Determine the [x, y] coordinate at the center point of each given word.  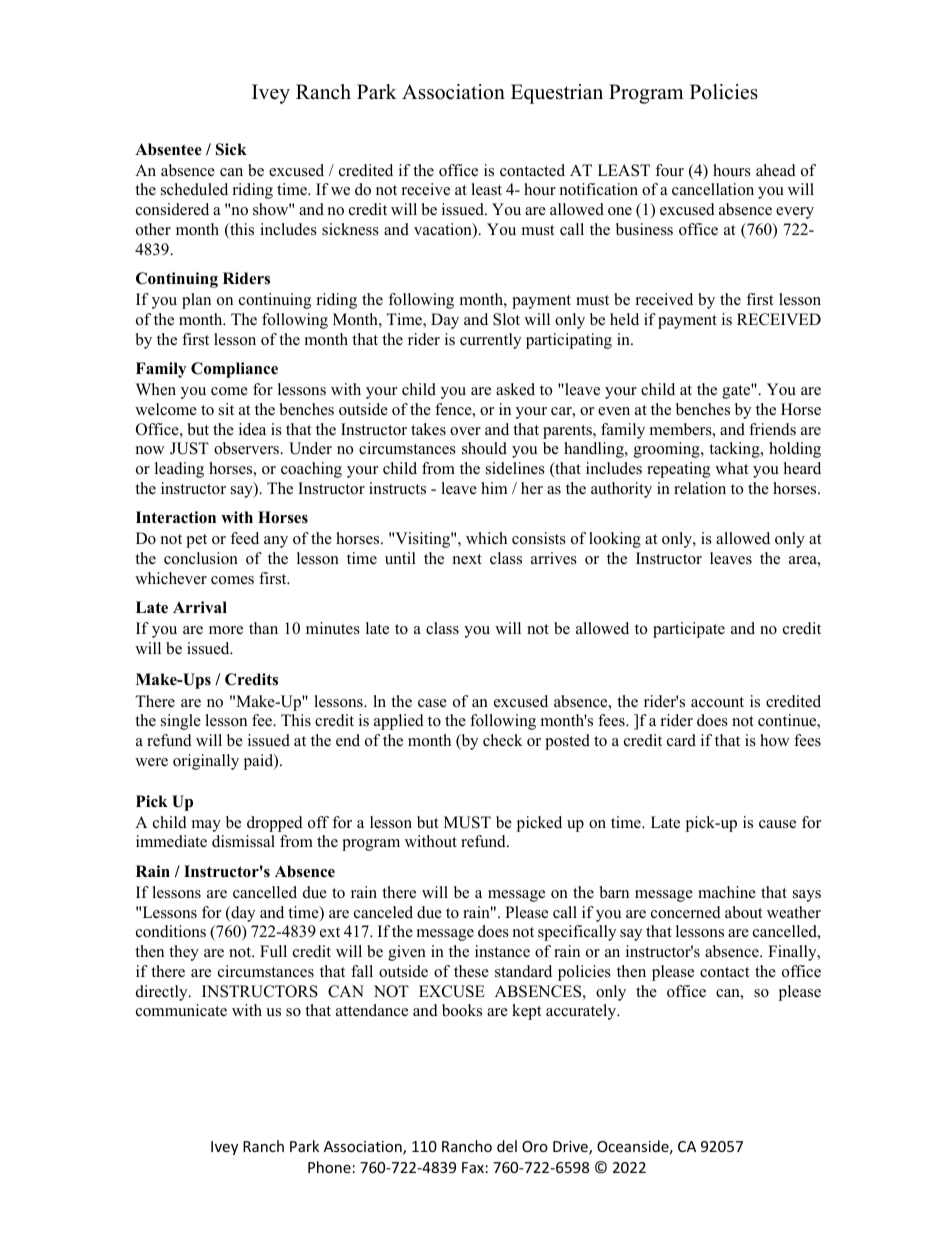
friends [772, 429]
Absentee [168, 149]
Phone [329, 1167]
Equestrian [557, 94]
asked [515, 389]
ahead [776, 170]
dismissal [243, 841]
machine [727, 892]
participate [689, 630]
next [467, 559]
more [226, 630]
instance [502, 951]
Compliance [234, 370]
